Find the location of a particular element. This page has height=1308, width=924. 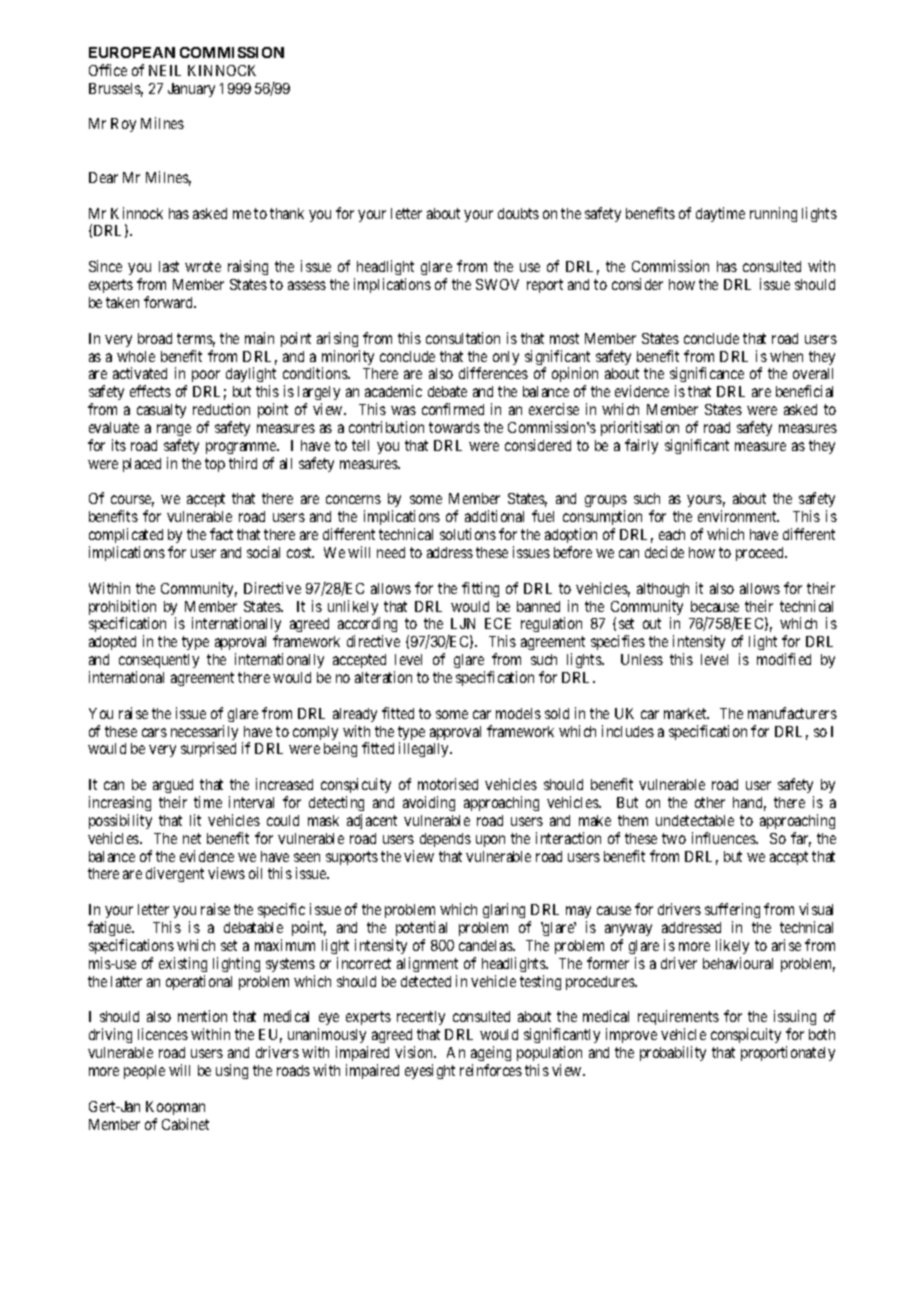

market is located at coordinates (686, 713).
